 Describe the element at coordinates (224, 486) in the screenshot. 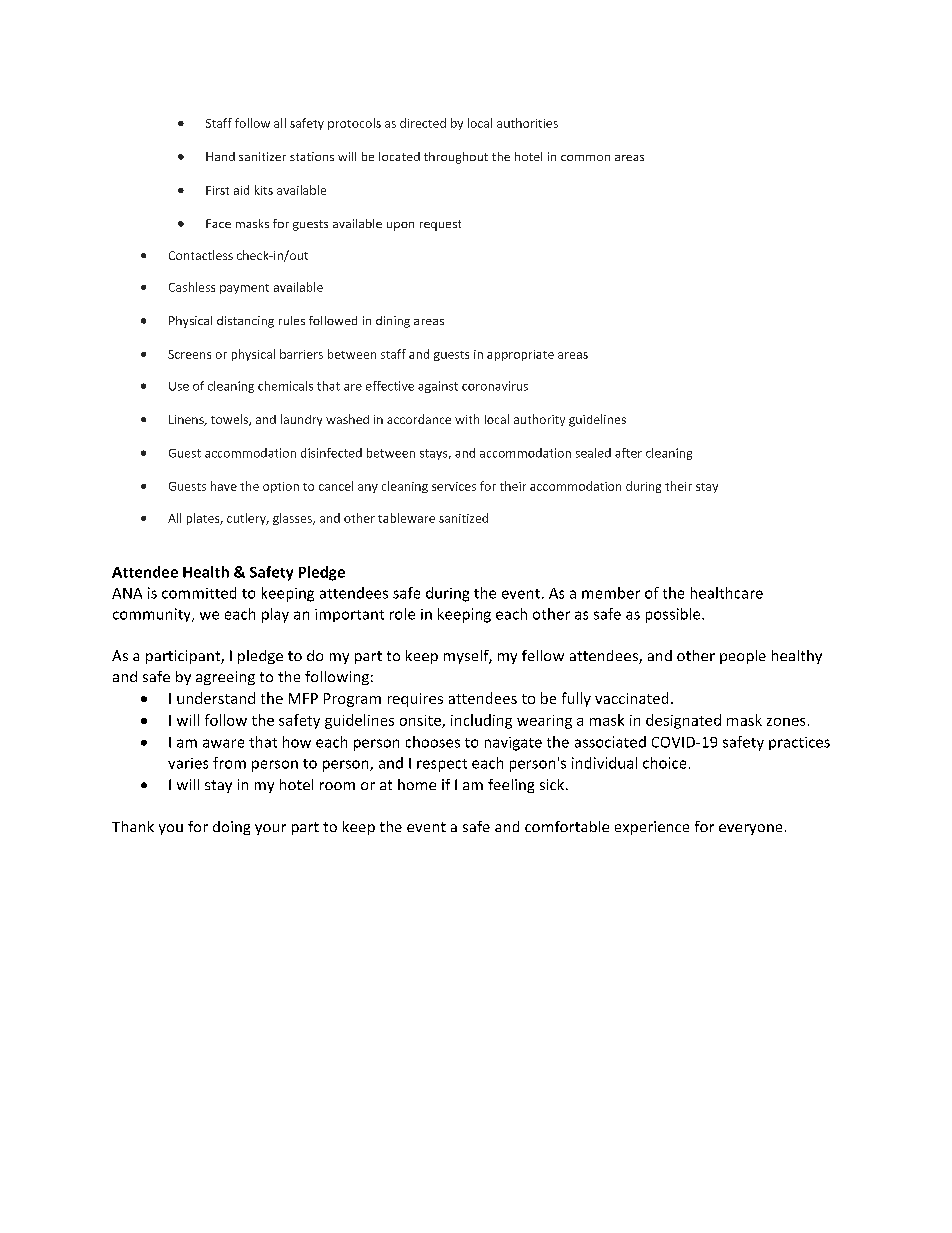

I see `have` at that location.
